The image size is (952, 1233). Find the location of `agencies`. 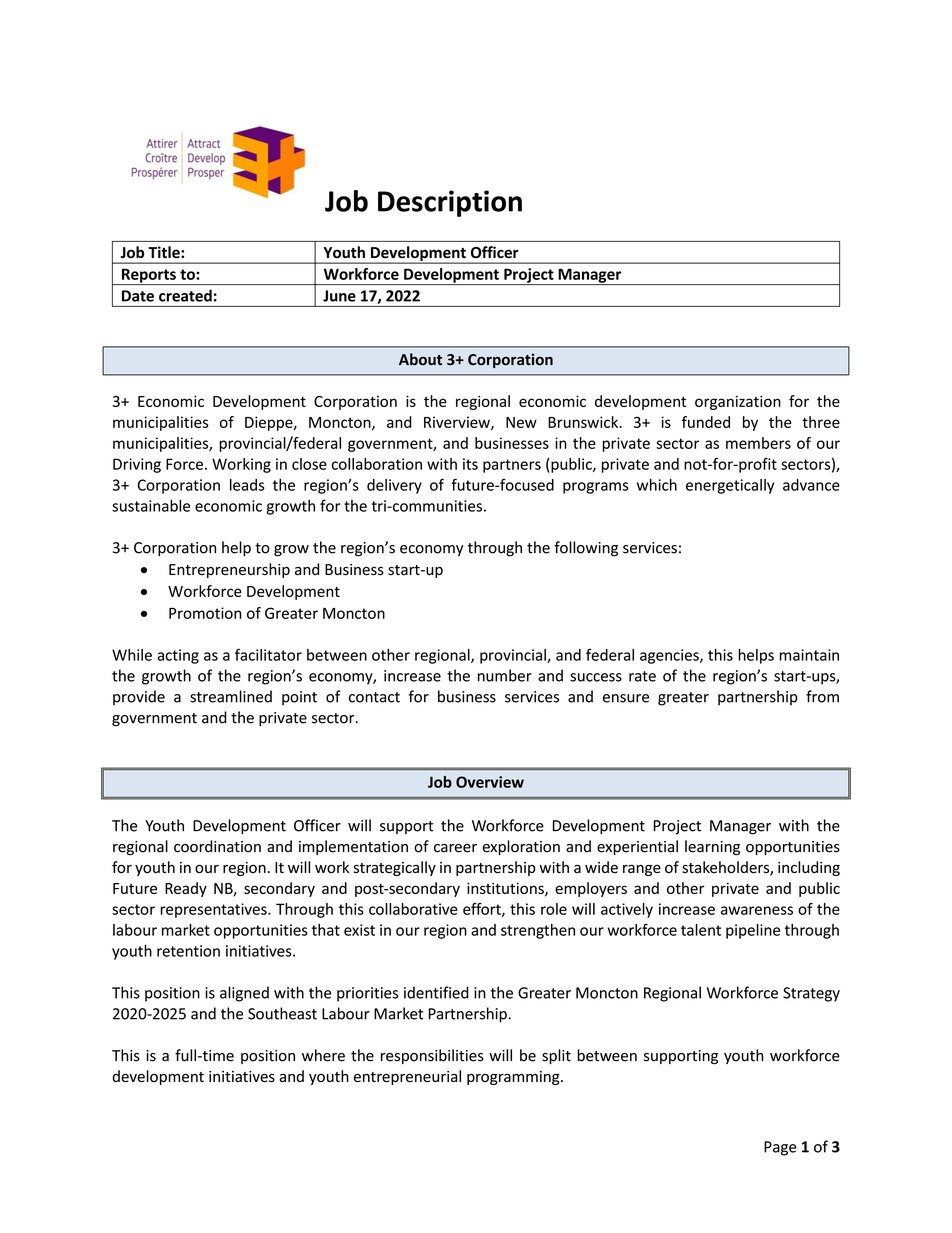

agencies is located at coordinates (670, 656).
